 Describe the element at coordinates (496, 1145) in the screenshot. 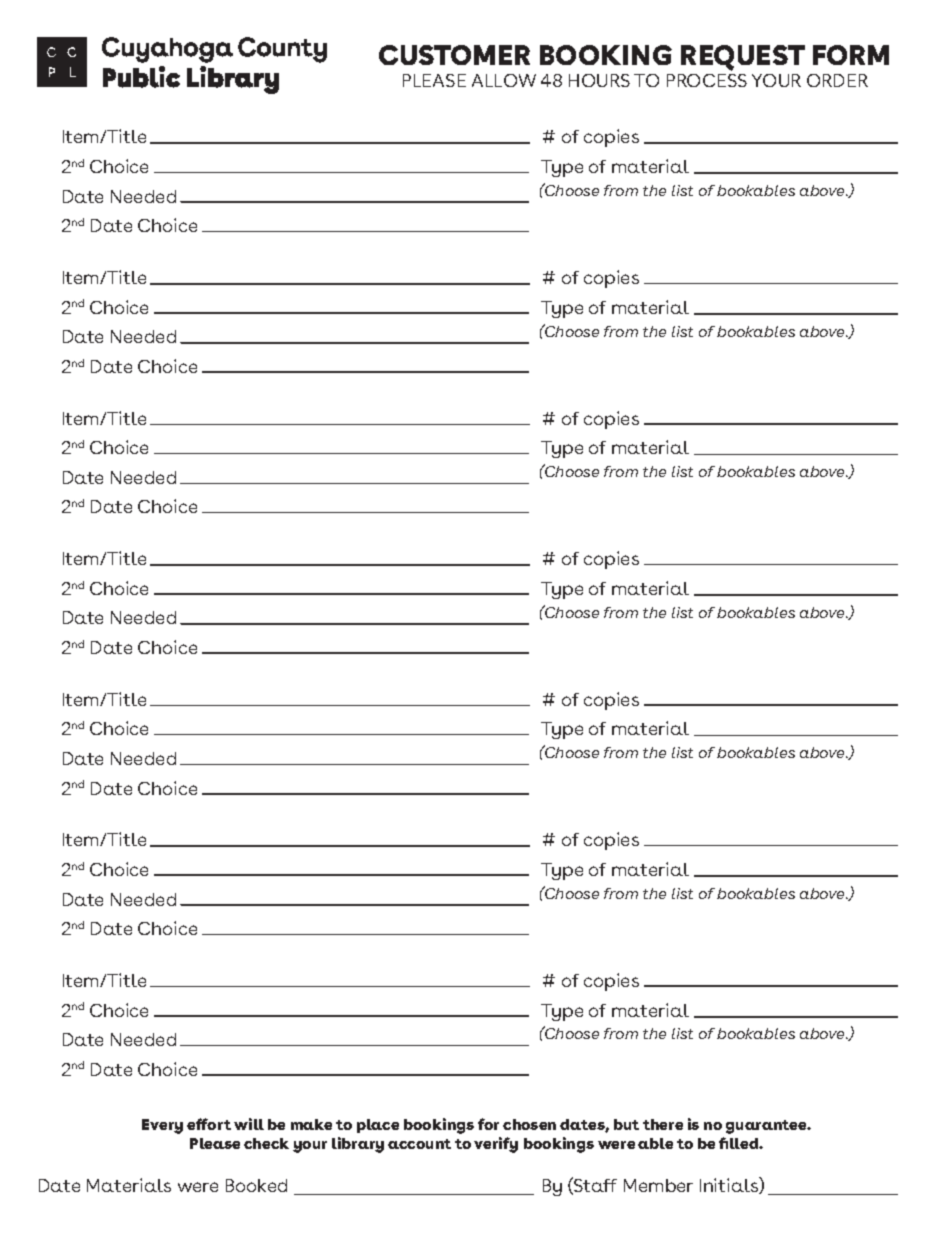

I see `verify` at that location.
